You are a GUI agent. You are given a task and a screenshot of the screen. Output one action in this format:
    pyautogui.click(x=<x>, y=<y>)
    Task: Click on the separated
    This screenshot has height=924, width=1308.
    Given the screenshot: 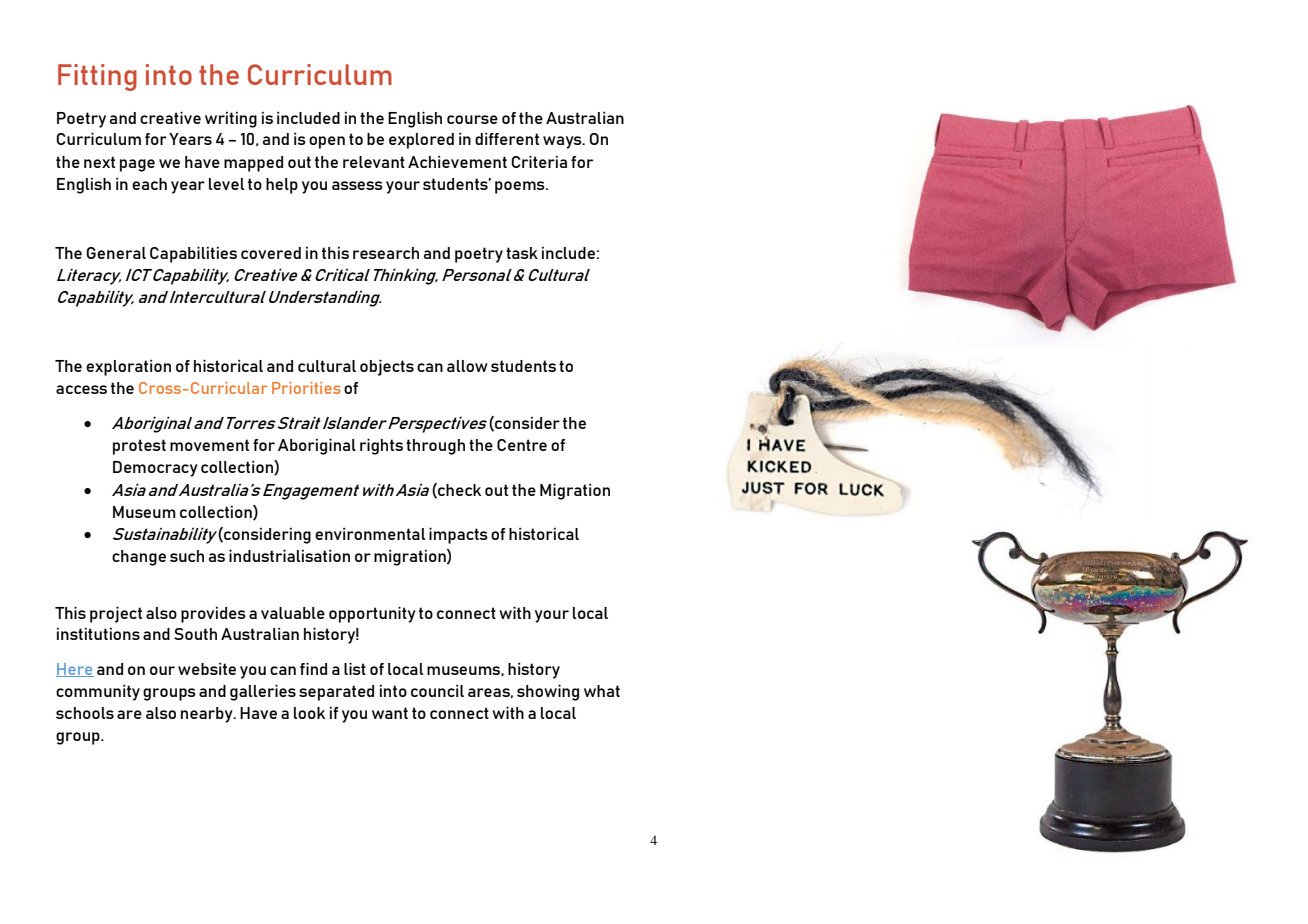 What is the action you would take?
    pyautogui.click(x=336, y=693)
